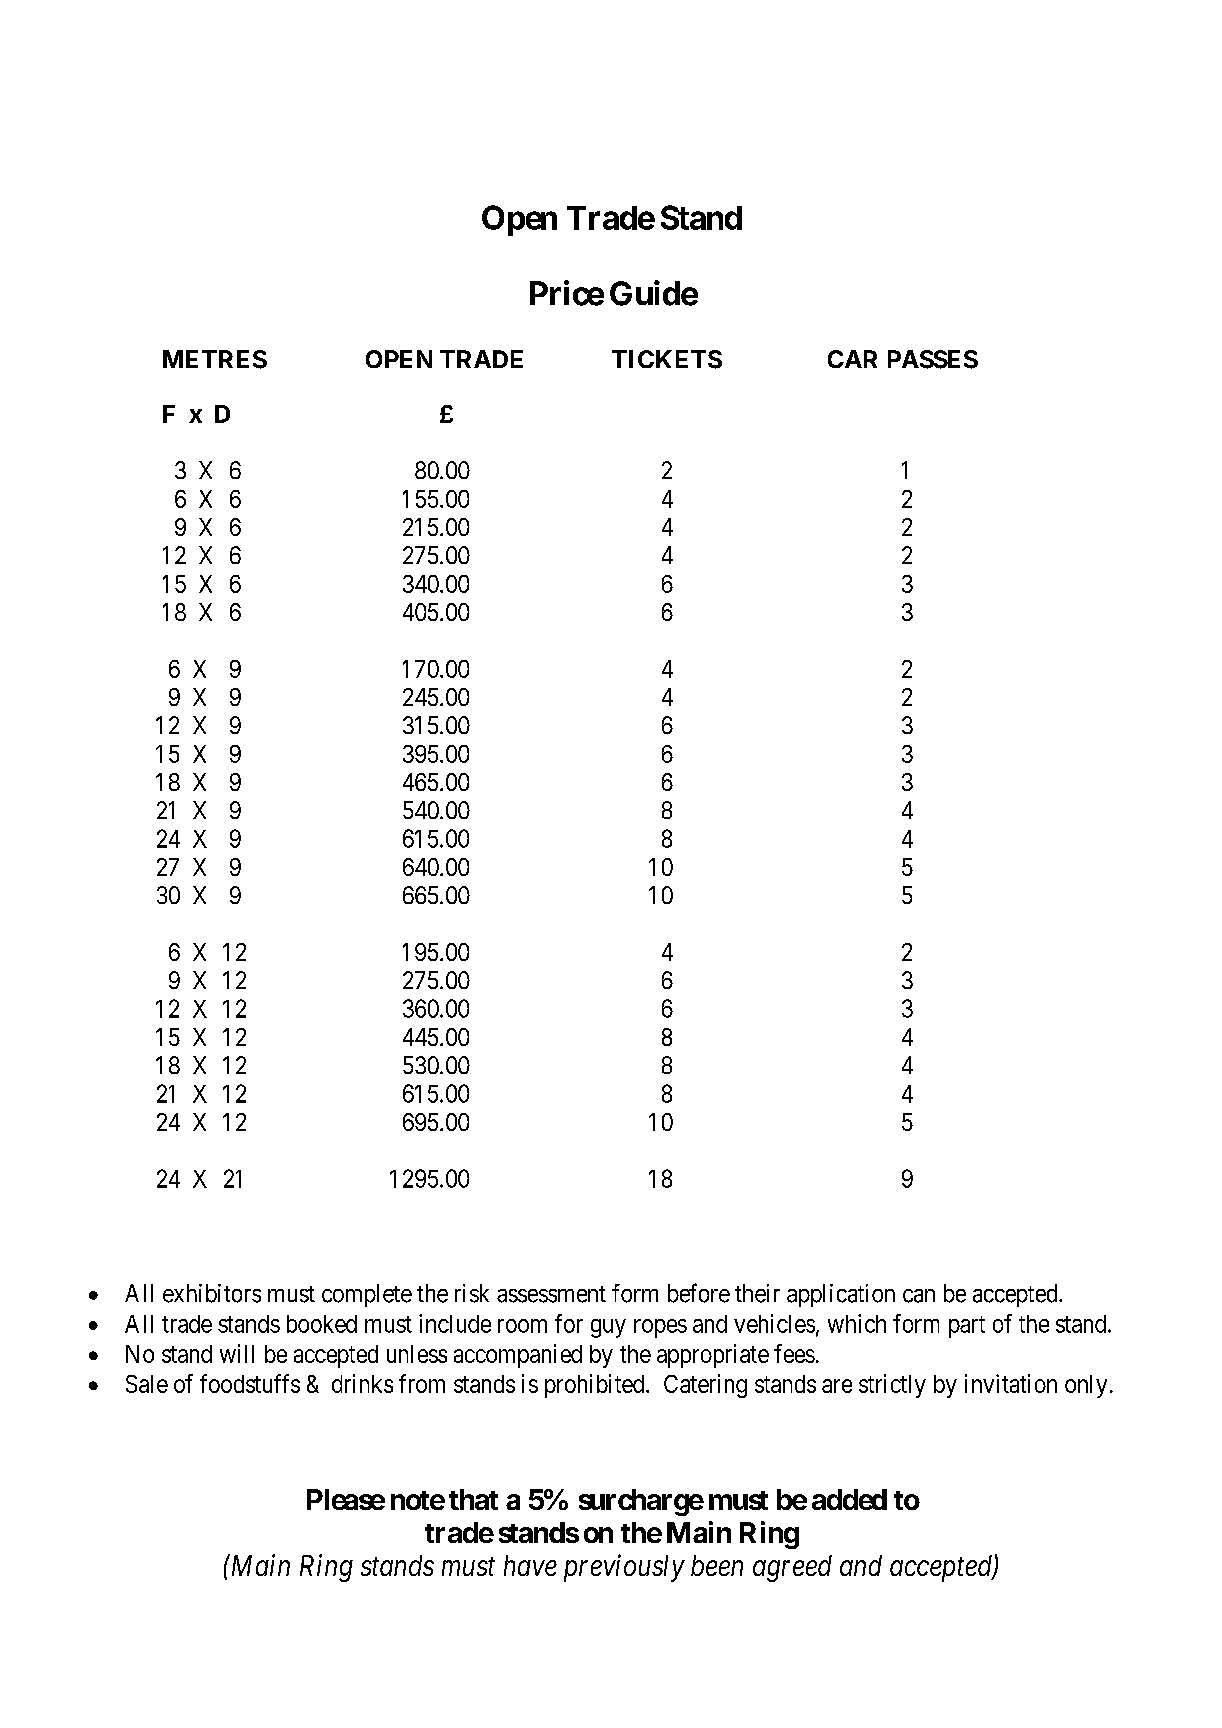  What do you see at coordinates (699, 1293) in the image?
I see `before` at bounding box center [699, 1293].
